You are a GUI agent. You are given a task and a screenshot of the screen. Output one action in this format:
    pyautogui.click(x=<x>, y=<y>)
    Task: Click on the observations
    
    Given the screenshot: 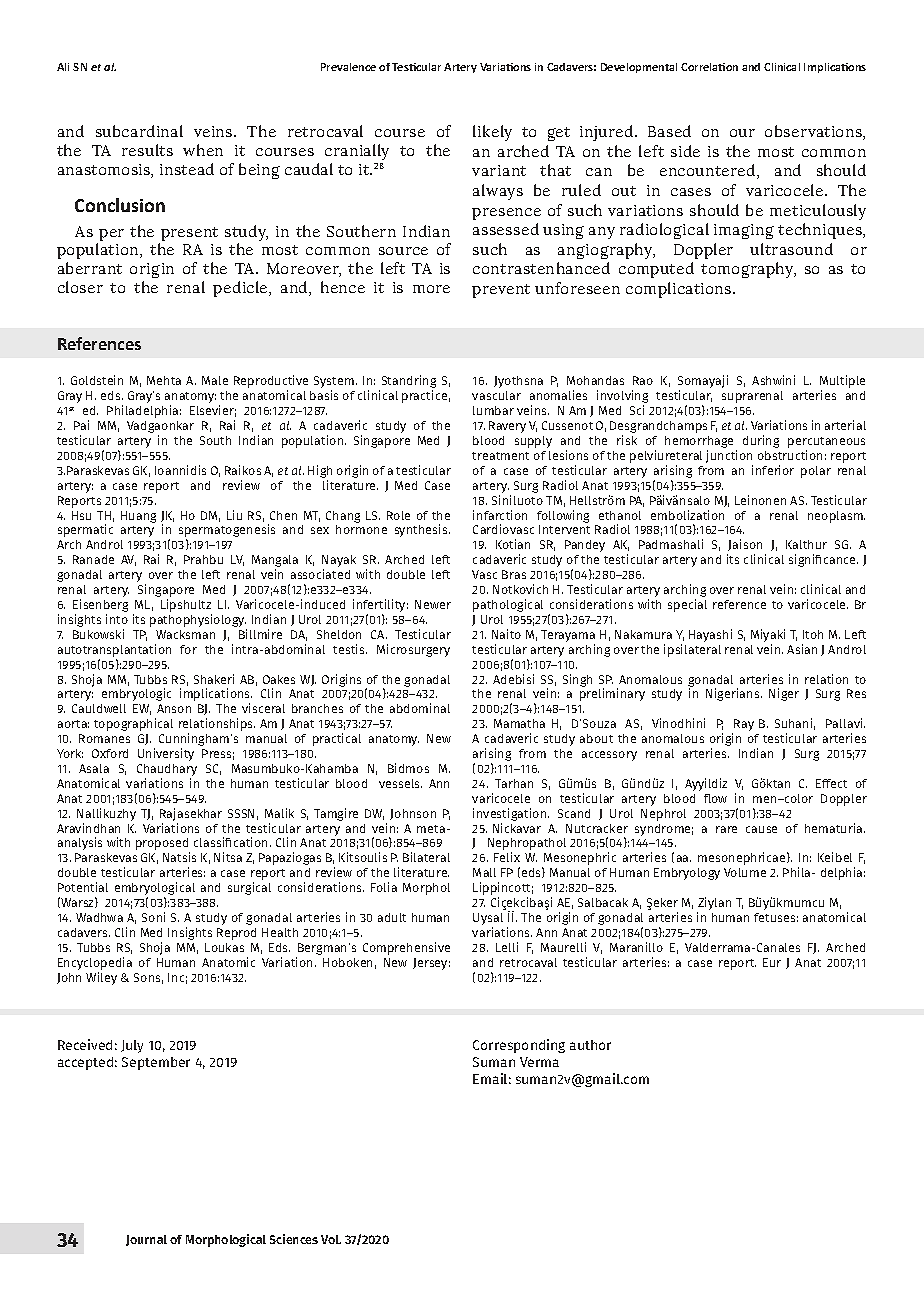 What is the action you would take?
    pyautogui.click(x=814, y=132)
